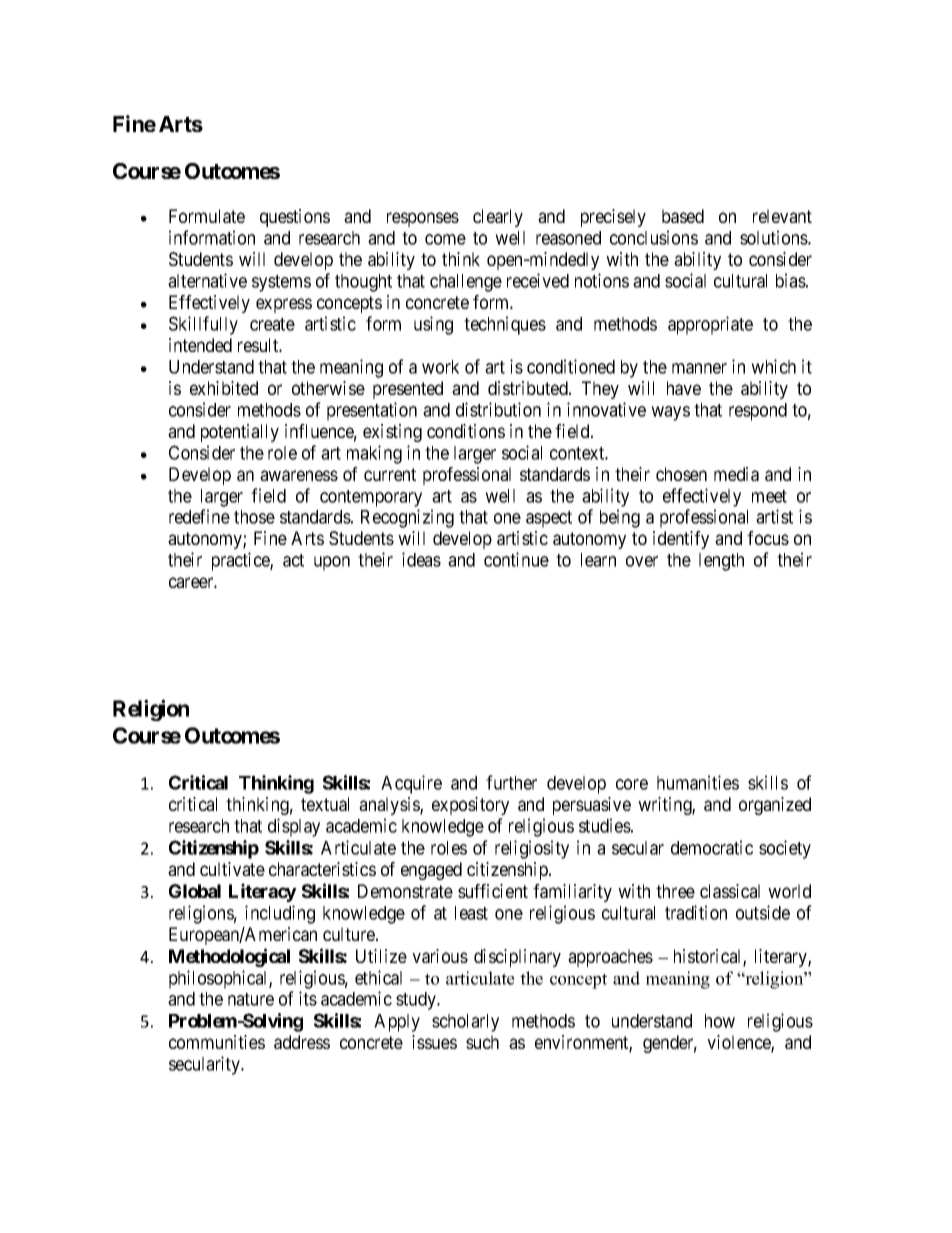 Image resolution: width=952 pixels, height=1233 pixels. Describe the element at coordinates (294, 827) in the screenshot. I see `display` at that location.
